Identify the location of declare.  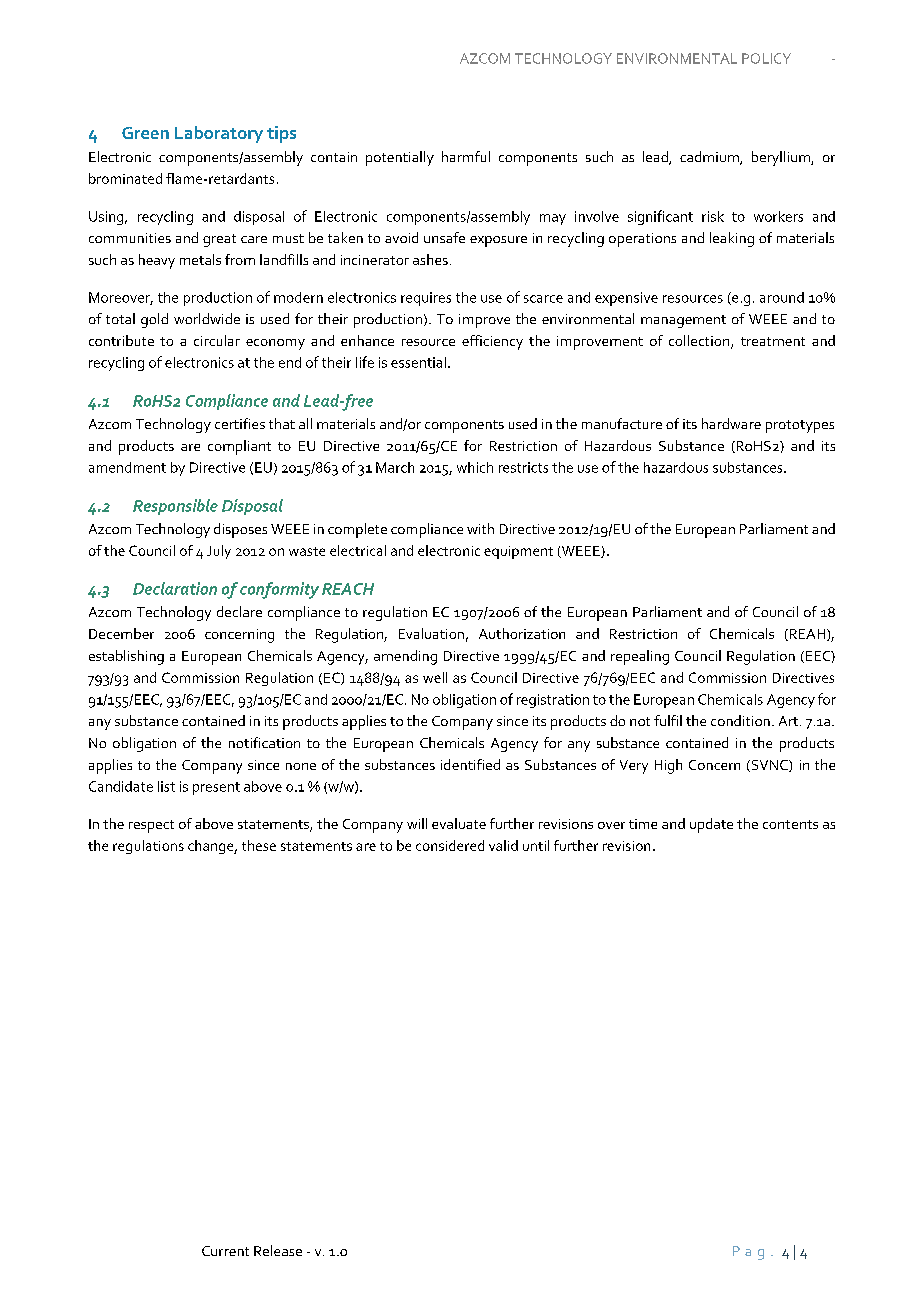
(239, 611).
